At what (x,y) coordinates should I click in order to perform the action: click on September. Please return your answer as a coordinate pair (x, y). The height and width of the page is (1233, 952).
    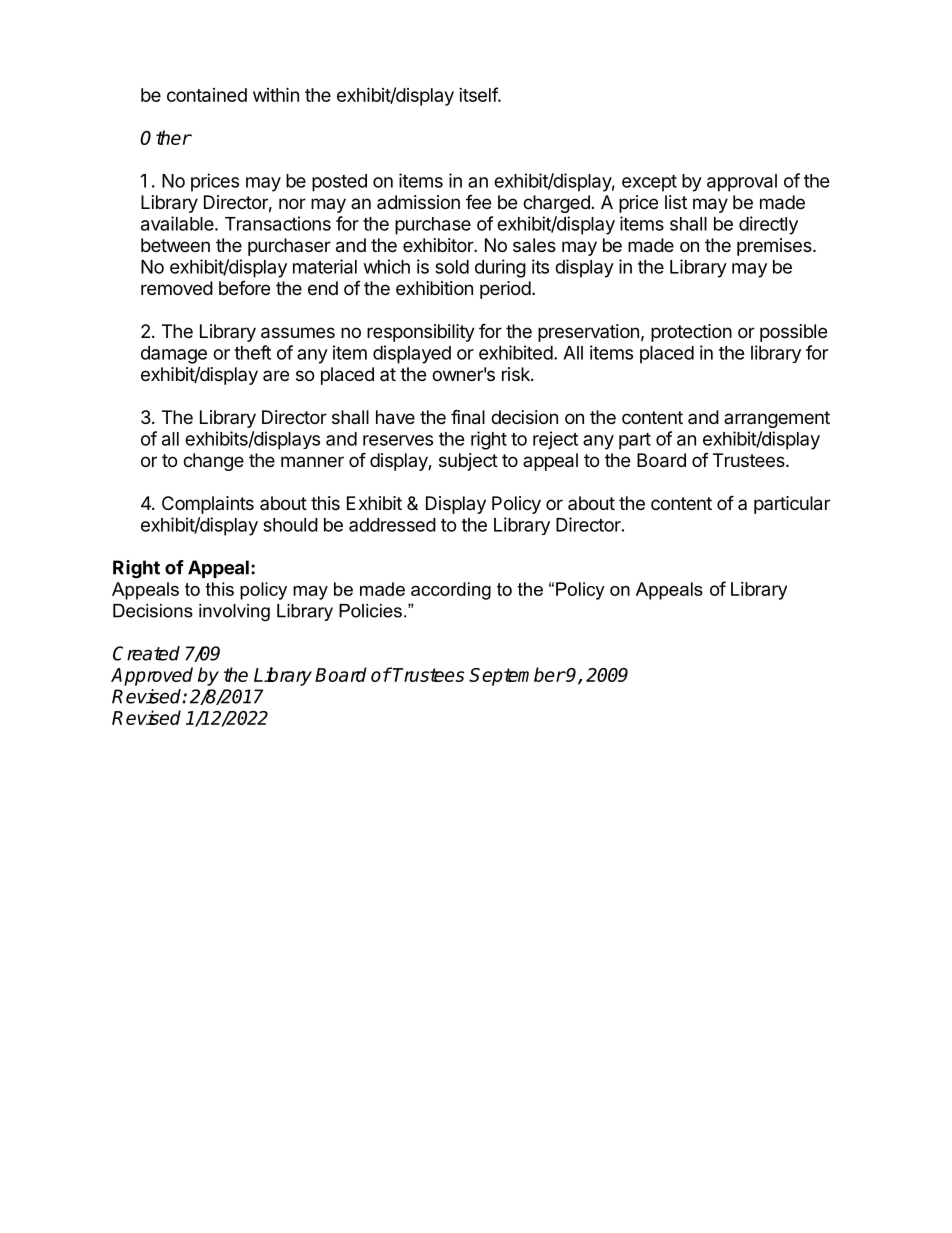
    Looking at the image, I should click on (517, 676).
